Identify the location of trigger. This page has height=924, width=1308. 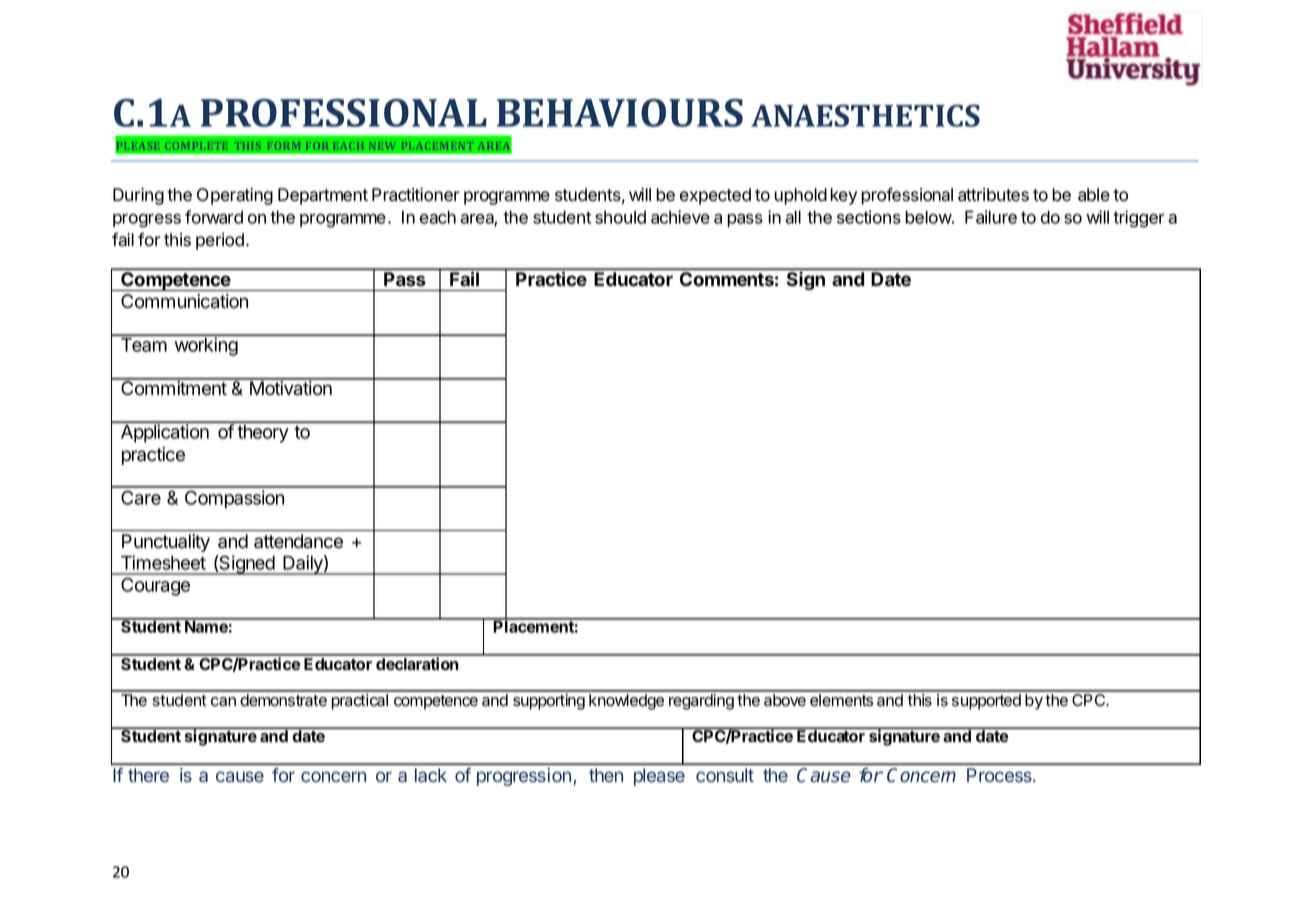
(1139, 219).
